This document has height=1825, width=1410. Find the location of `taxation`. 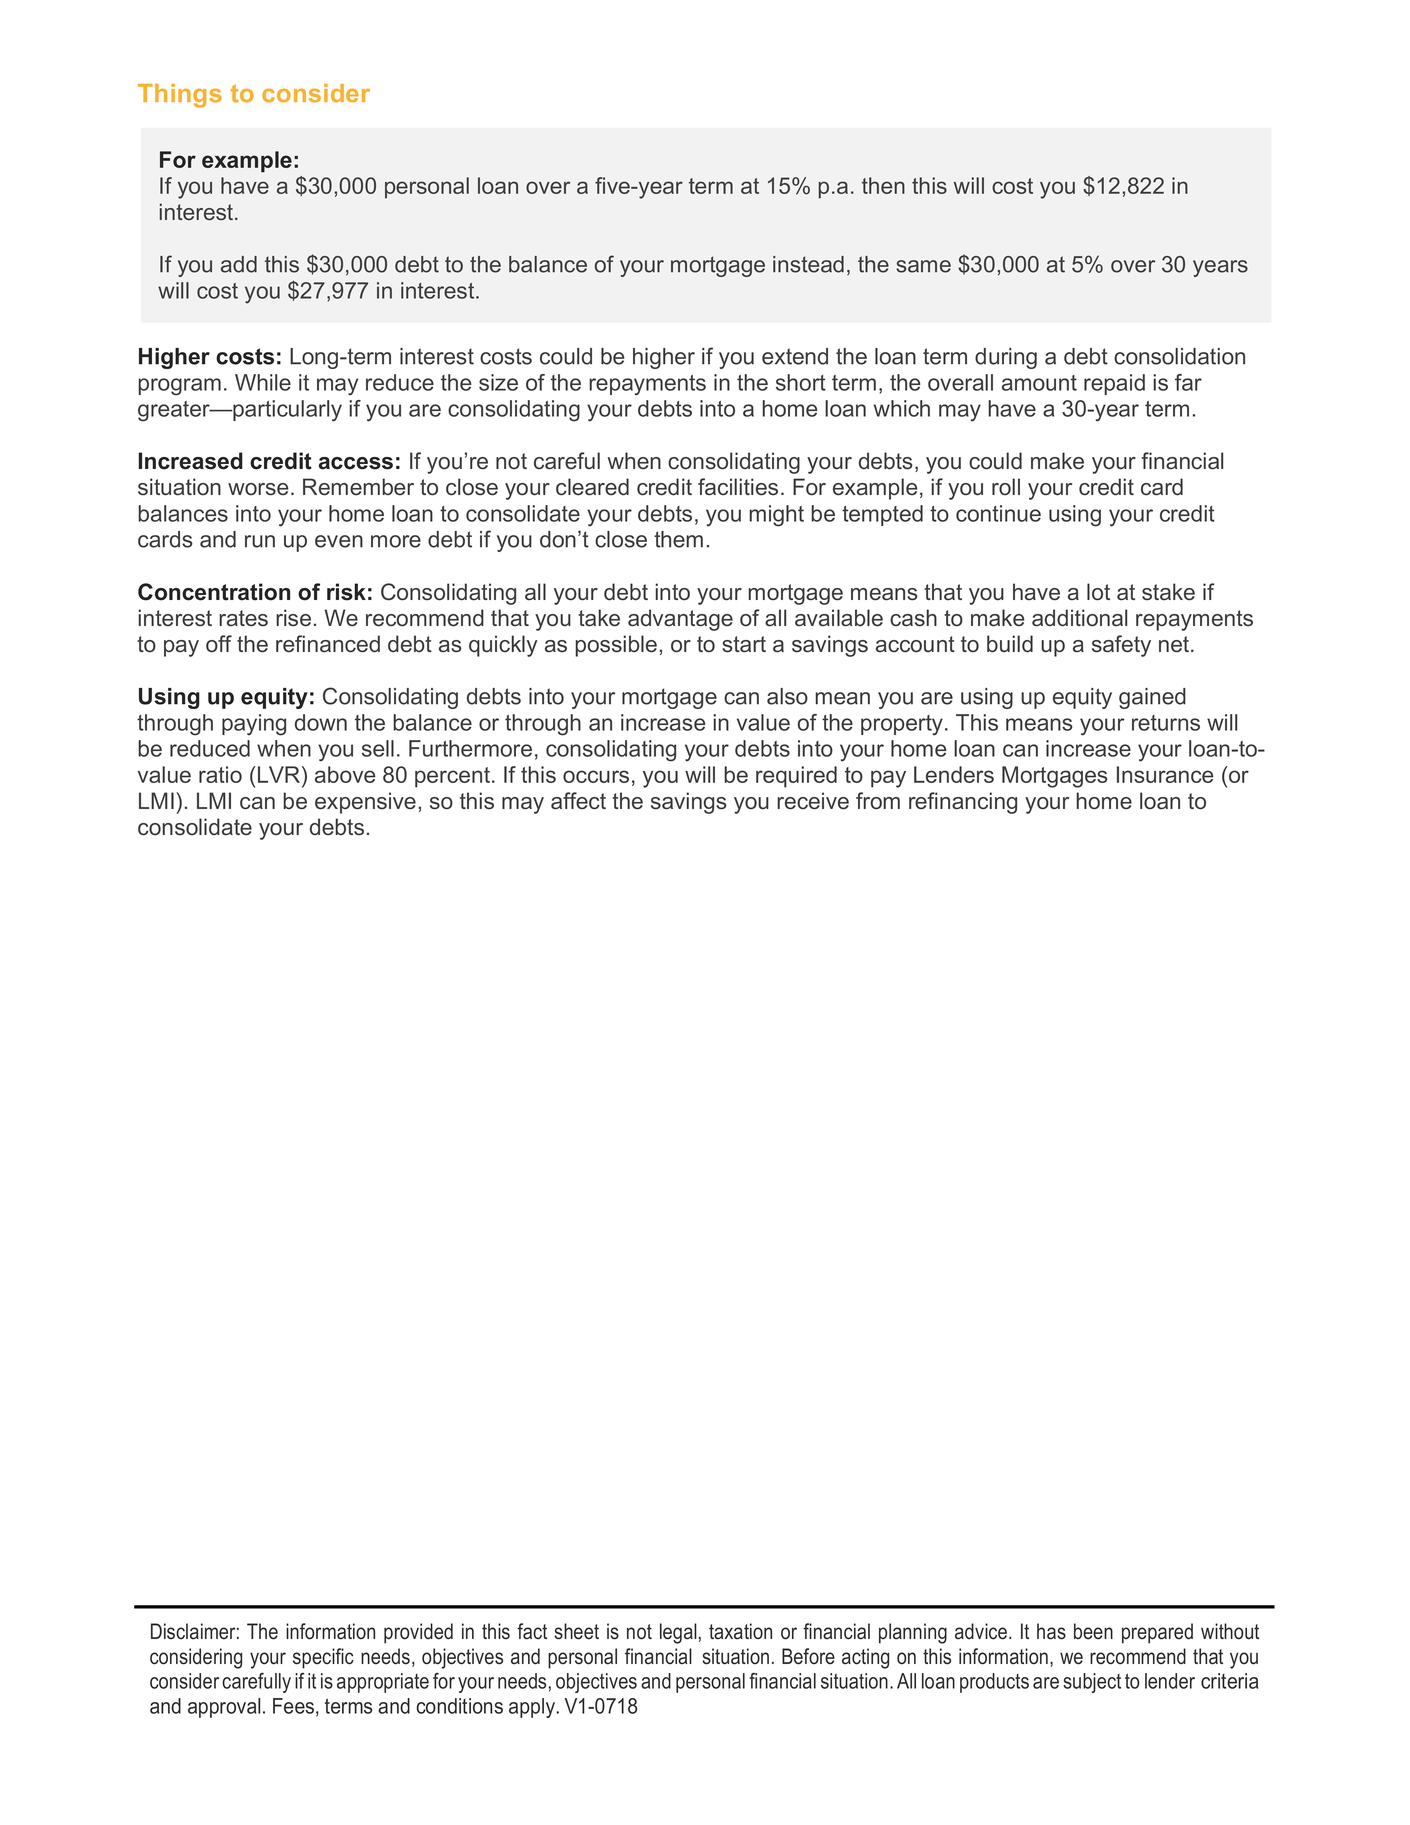

taxation is located at coordinates (740, 1631).
